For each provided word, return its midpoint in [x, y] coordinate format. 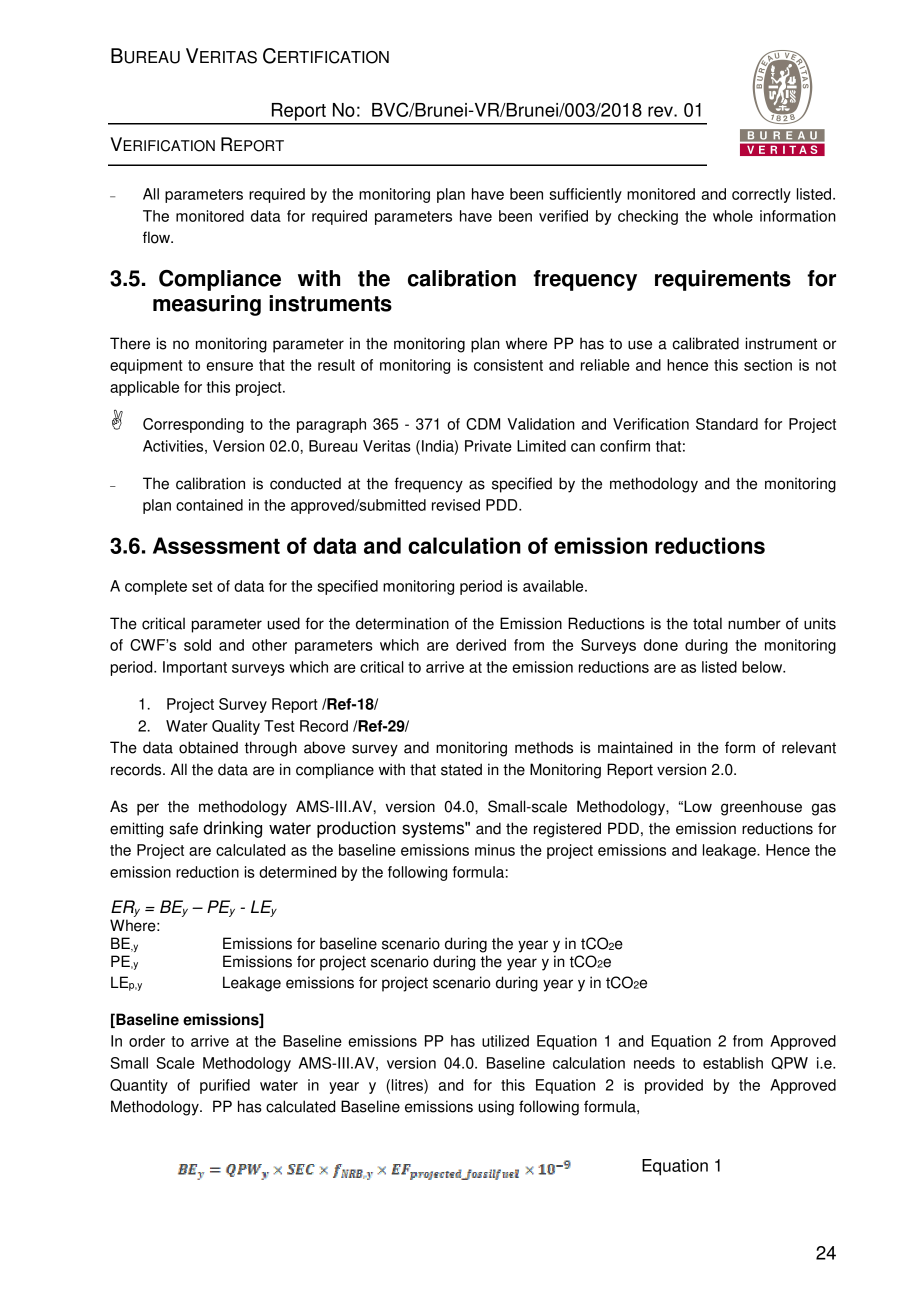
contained [209, 505]
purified [225, 1086]
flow [158, 237]
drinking [232, 829]
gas [824, 809]
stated [461, 769]
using [496, 1108]
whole [733, 216]
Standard [727, 424]
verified [563, 216]
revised [456, 505]
